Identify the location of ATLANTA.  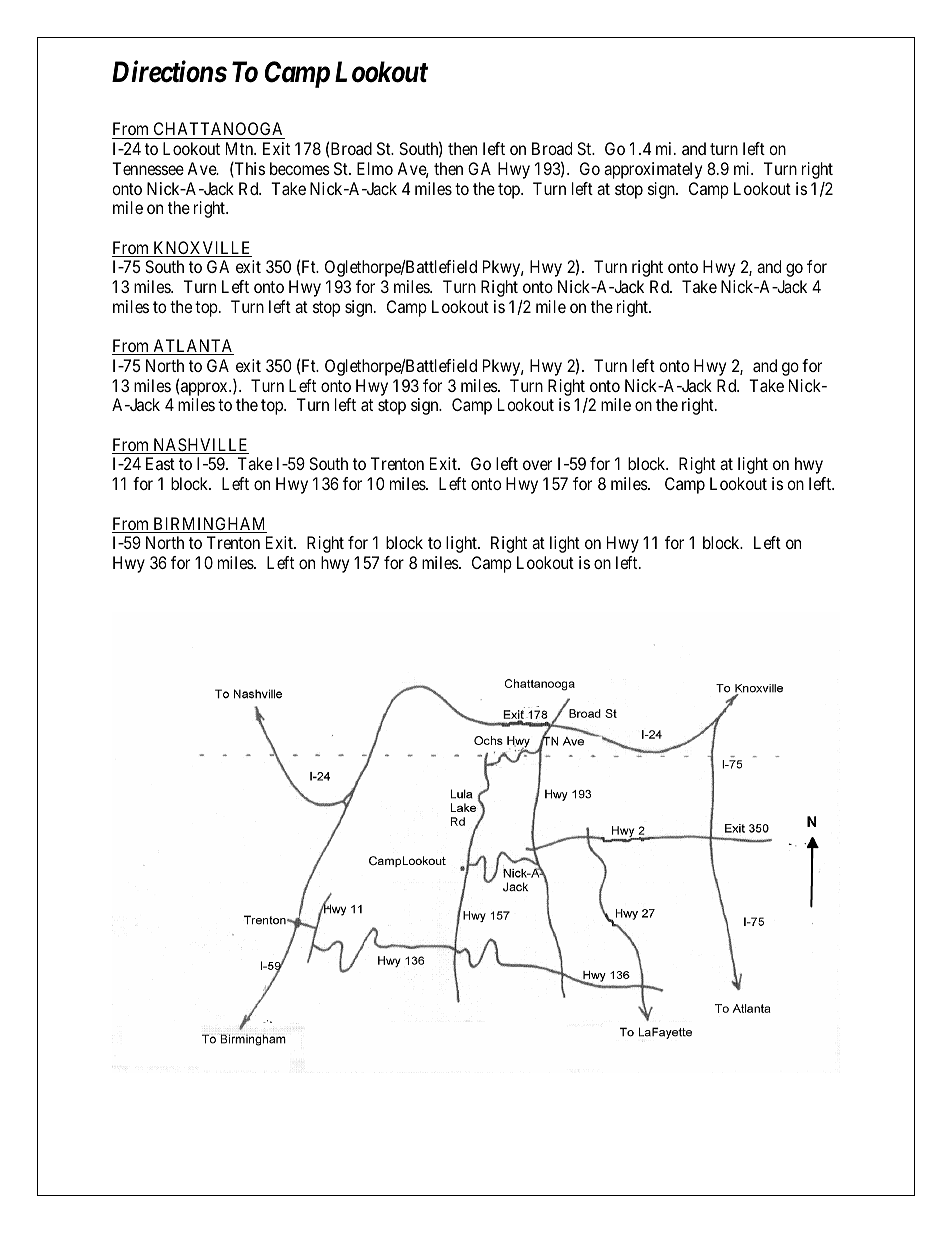
(192, 347).
